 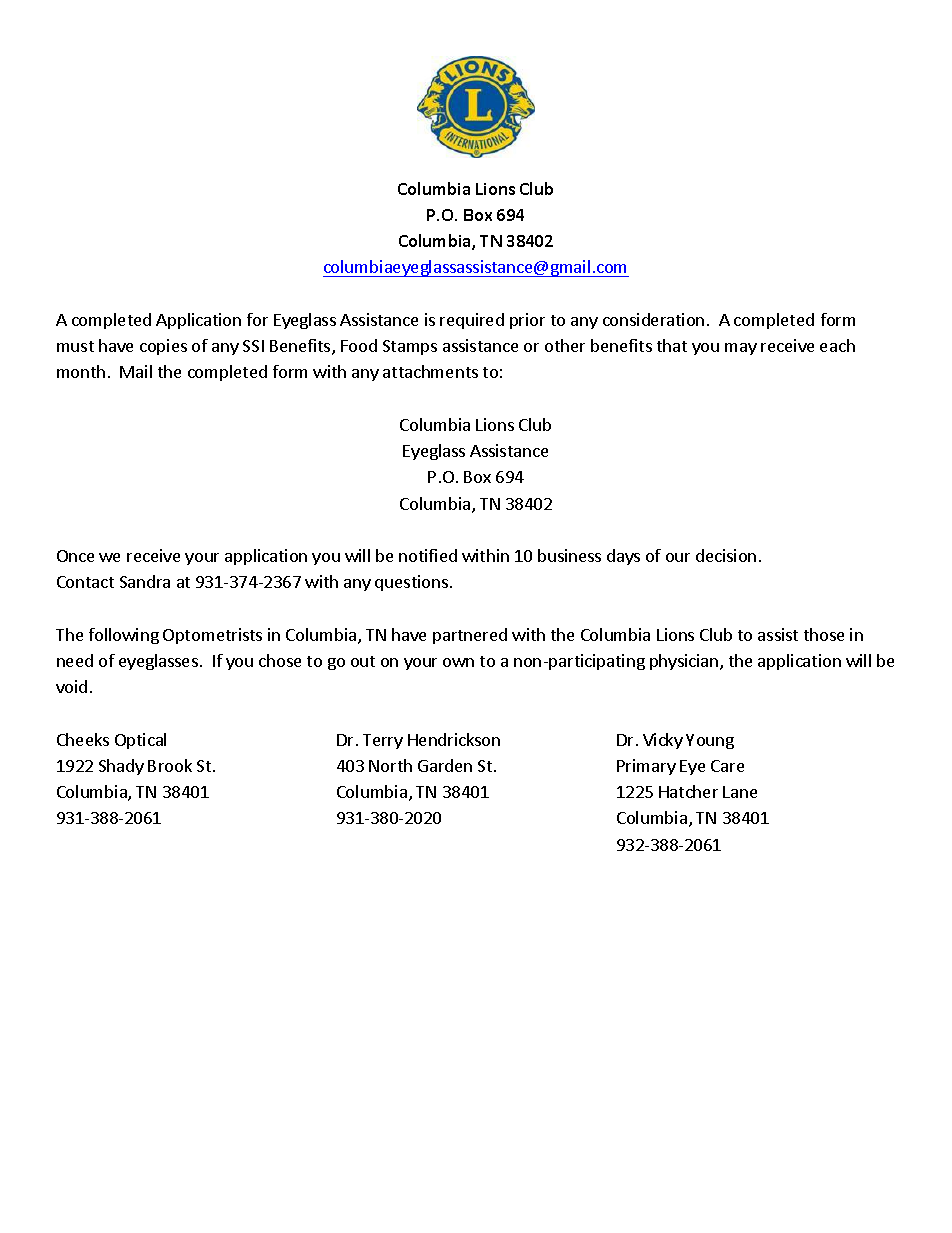 What do you see at coordinates (727, 766) in the image?
I see `Care` at bounding box center [727, 766].
